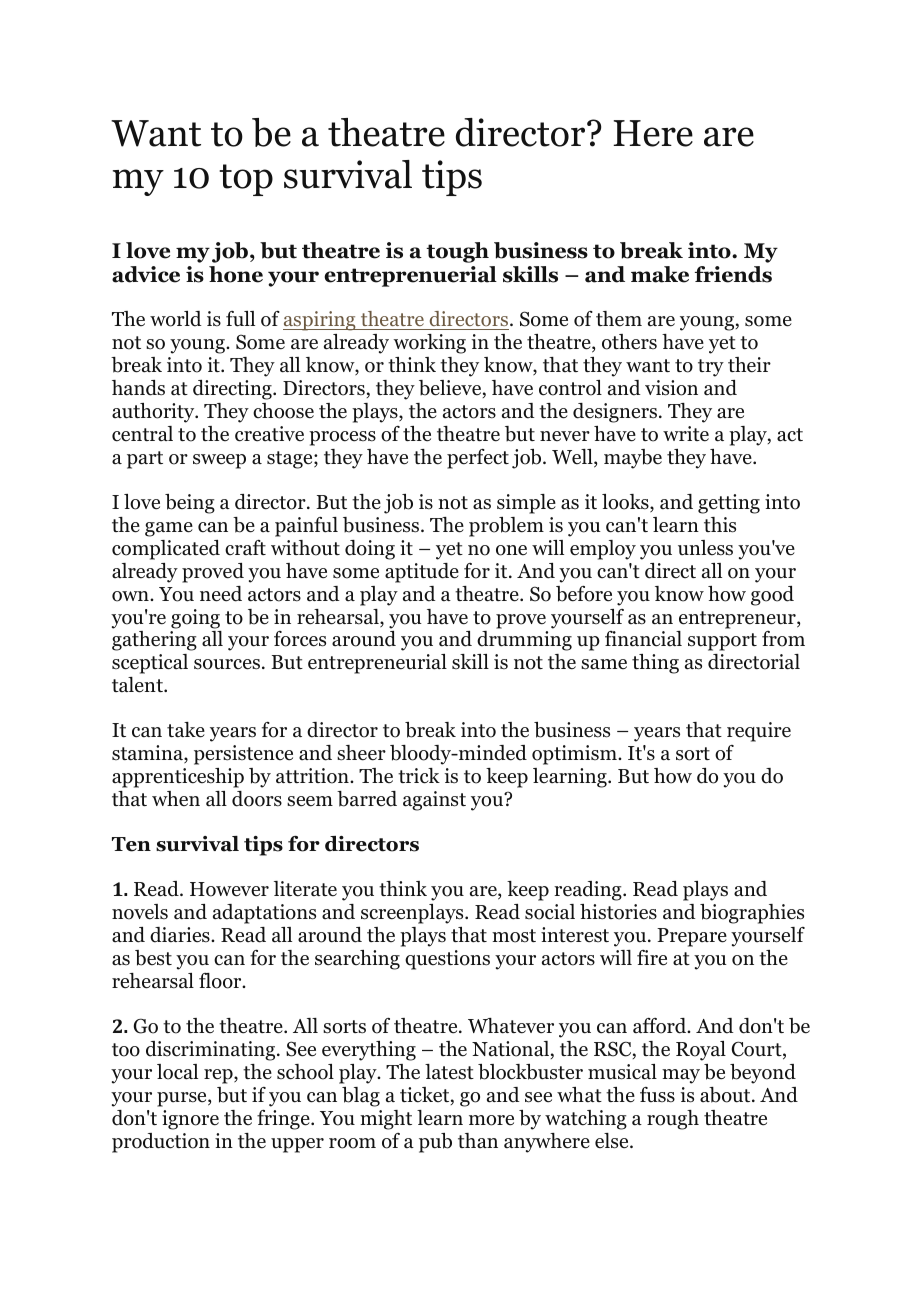 This page has height=1308, width=924. I want to click on this, so click(720, 525).
